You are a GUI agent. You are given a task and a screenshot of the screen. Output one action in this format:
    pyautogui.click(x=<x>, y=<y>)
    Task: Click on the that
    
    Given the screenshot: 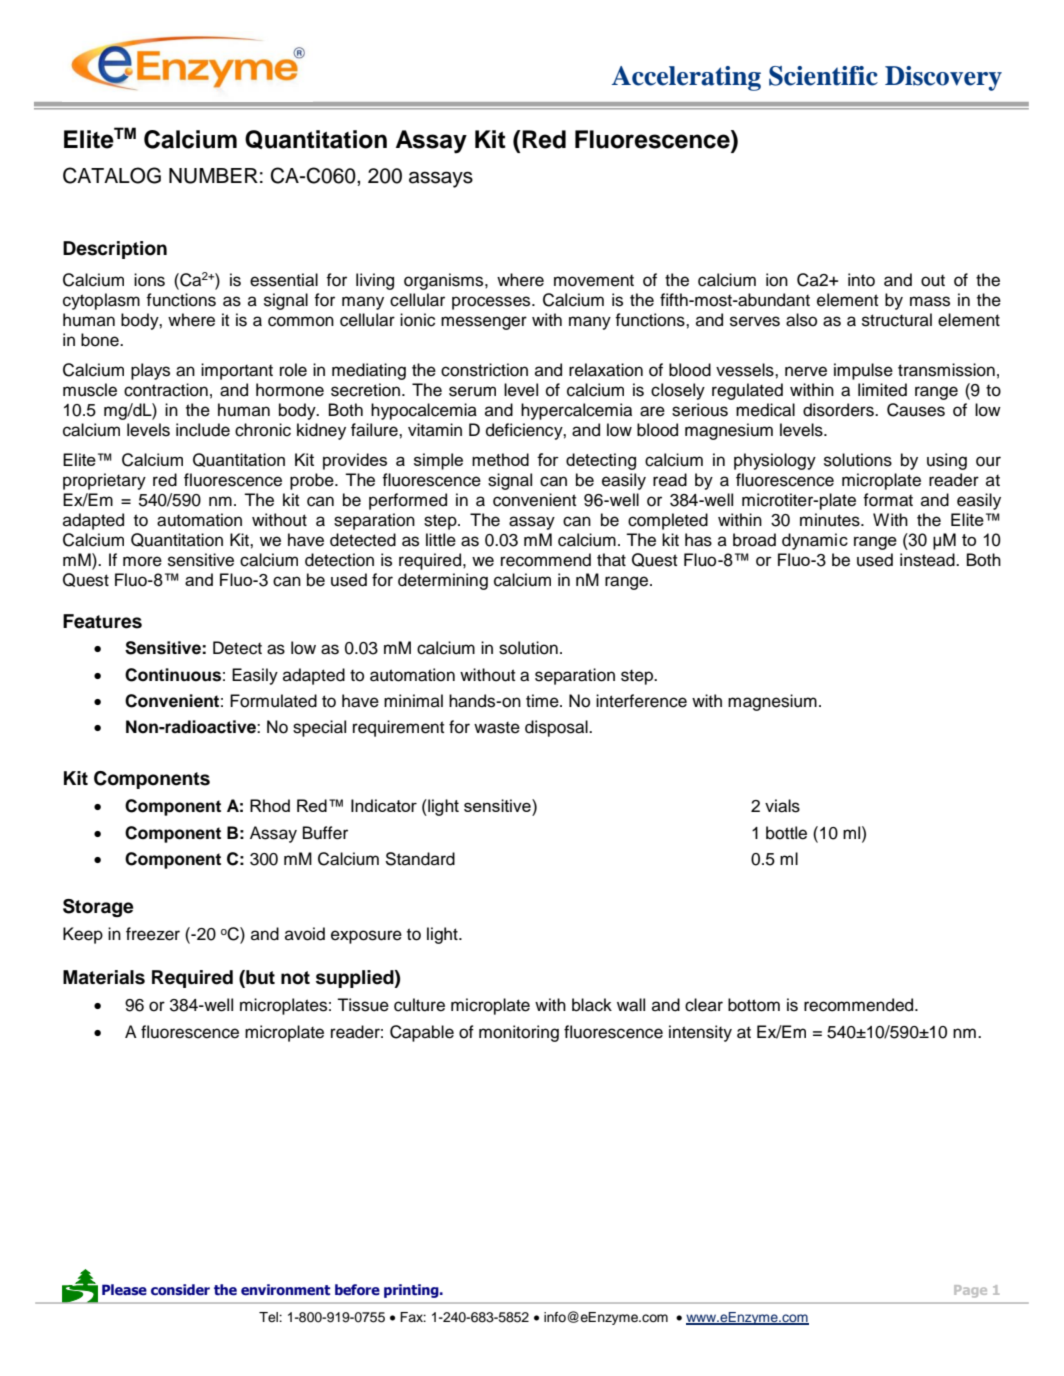 What is the action you would take?
    pyautogui.click(x=611, y=560)
